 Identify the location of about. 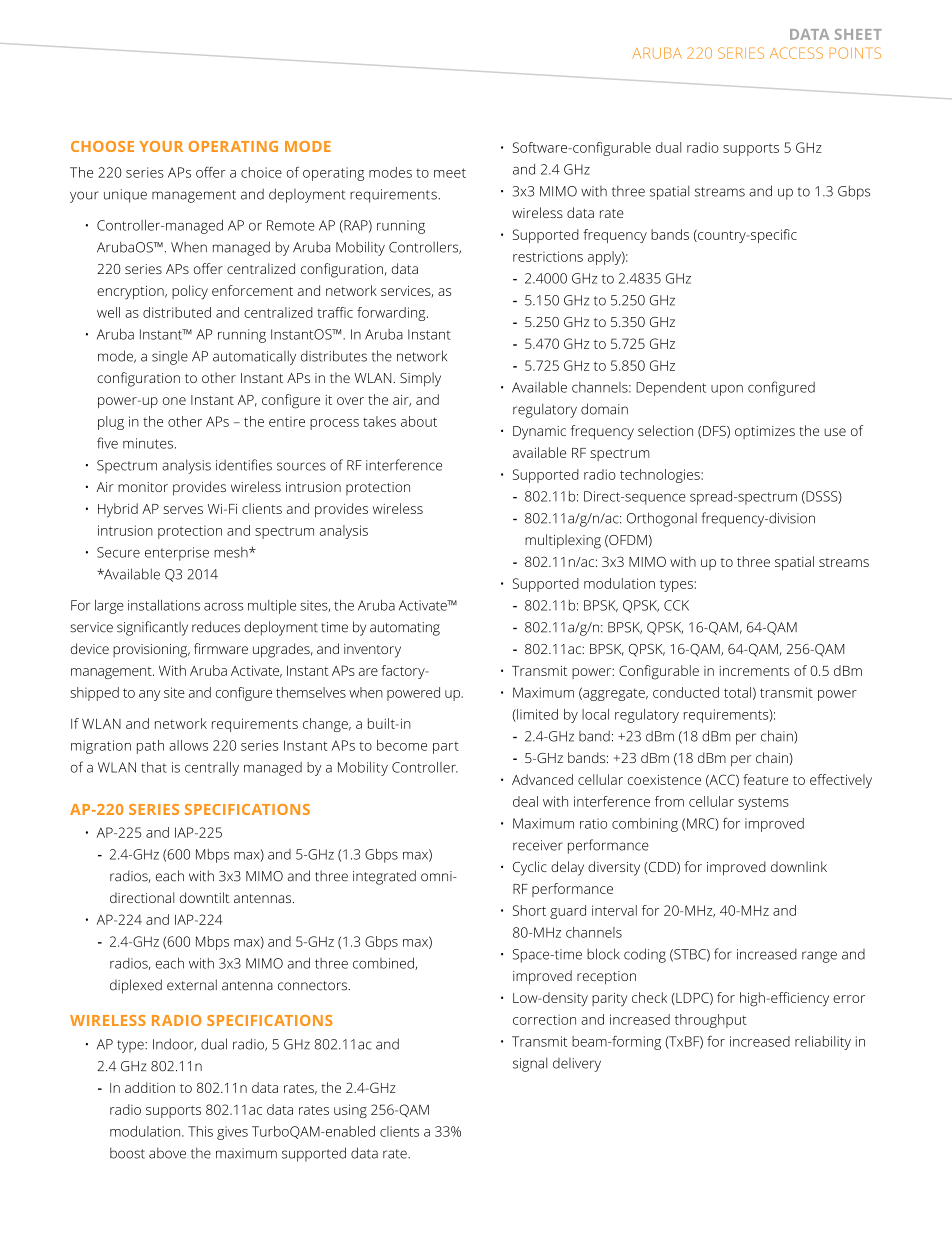
(419, 421).
